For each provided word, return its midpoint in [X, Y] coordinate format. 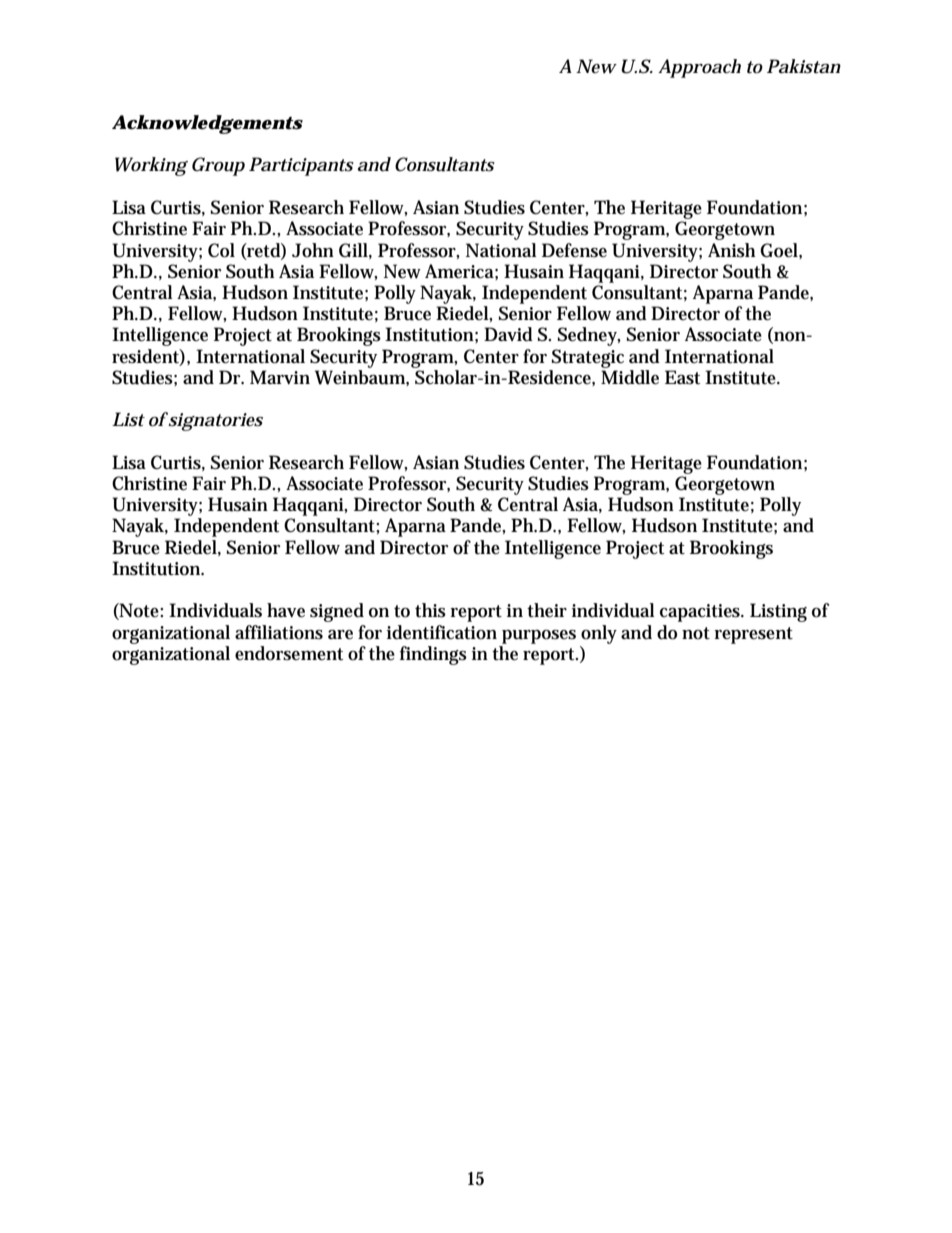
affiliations [279, 632]
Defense [574, 250]
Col [221, 250]
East [682, 377]
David [508, 334]
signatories [215, 421]
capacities [701, 613]
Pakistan [804, 66]
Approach [699, 68]
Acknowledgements [207, 124]
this [430, 610]
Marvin [280, 377]
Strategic [588, 358]
